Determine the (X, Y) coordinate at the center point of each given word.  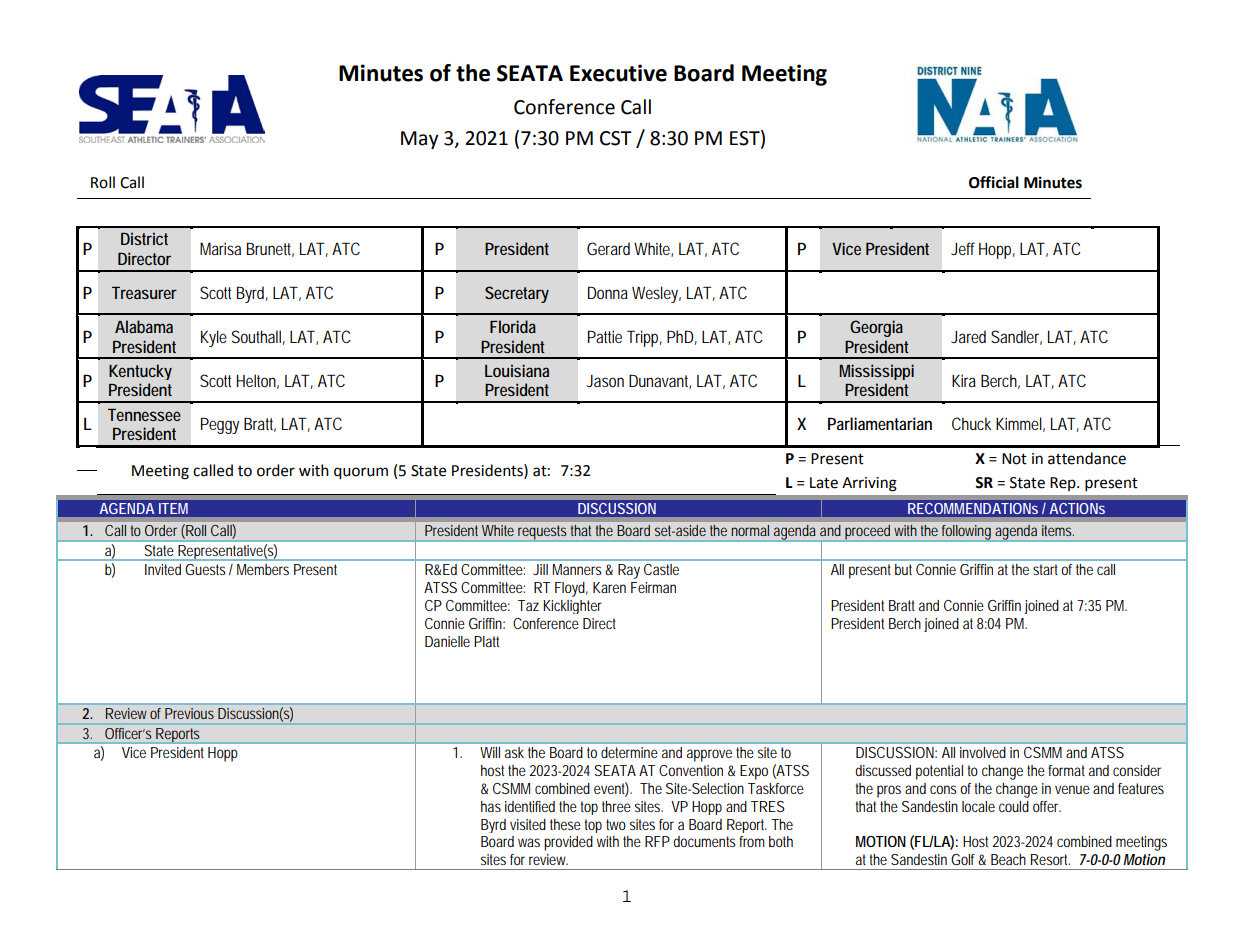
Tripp (644, 338)
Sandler (1016, 337)
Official (994, 182)
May (420, 140)
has (491, 806)
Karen (609, 587)
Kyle (214, 338)
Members (263, 569)
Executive (618, 73)
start (1047, 569)
